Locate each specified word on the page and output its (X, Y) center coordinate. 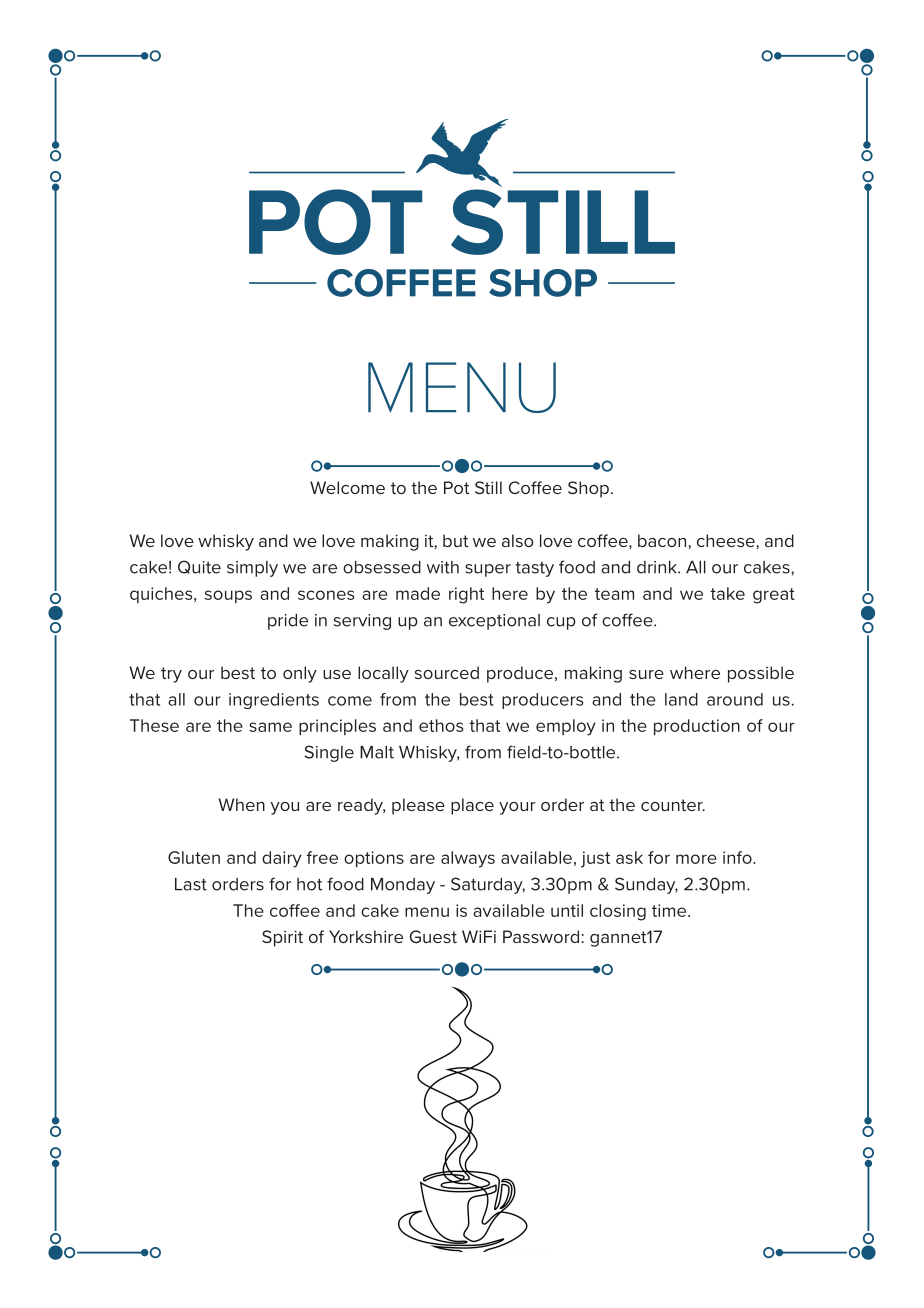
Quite (199, 567)
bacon (663, 540)
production (697, 727)
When (241, 804)
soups (228, 596)
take (727, 593)
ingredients (274, 701)
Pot (456, 487)
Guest (433, 936)
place (472, 806)
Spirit (282, 938)
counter (673, 805)
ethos (441, 725)
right (466, 595)
